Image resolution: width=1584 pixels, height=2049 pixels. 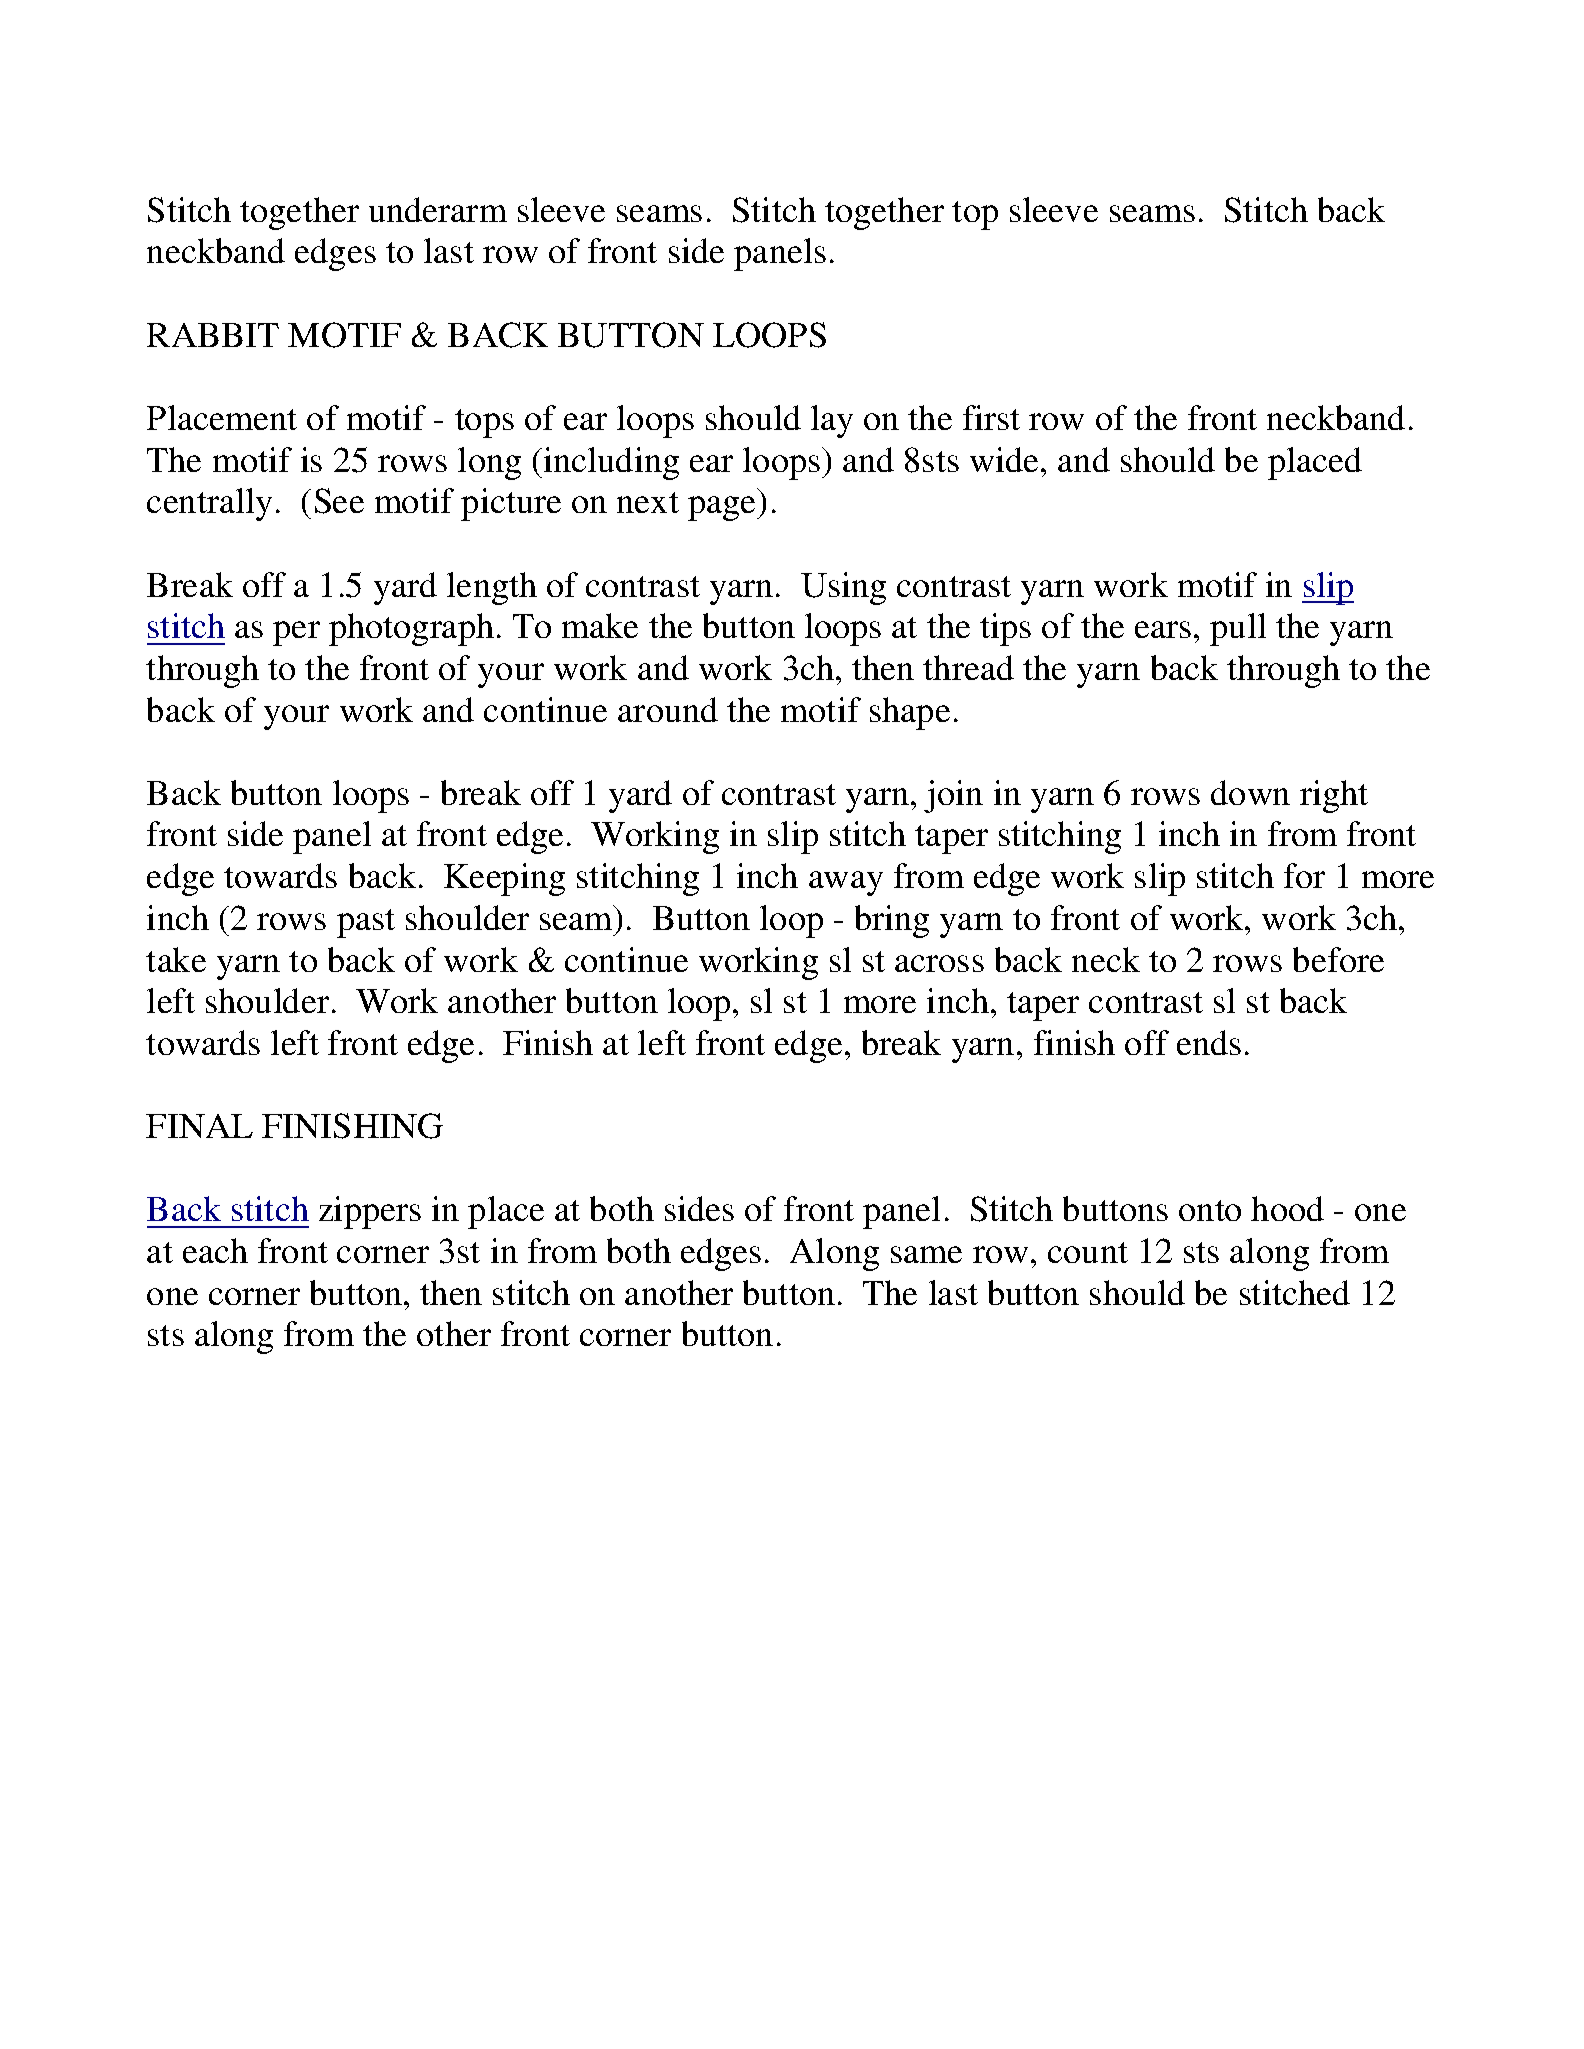 What do you see at coordinates (438, 209) in the page?
I see `underarm` at bounding box center [438, 209].
